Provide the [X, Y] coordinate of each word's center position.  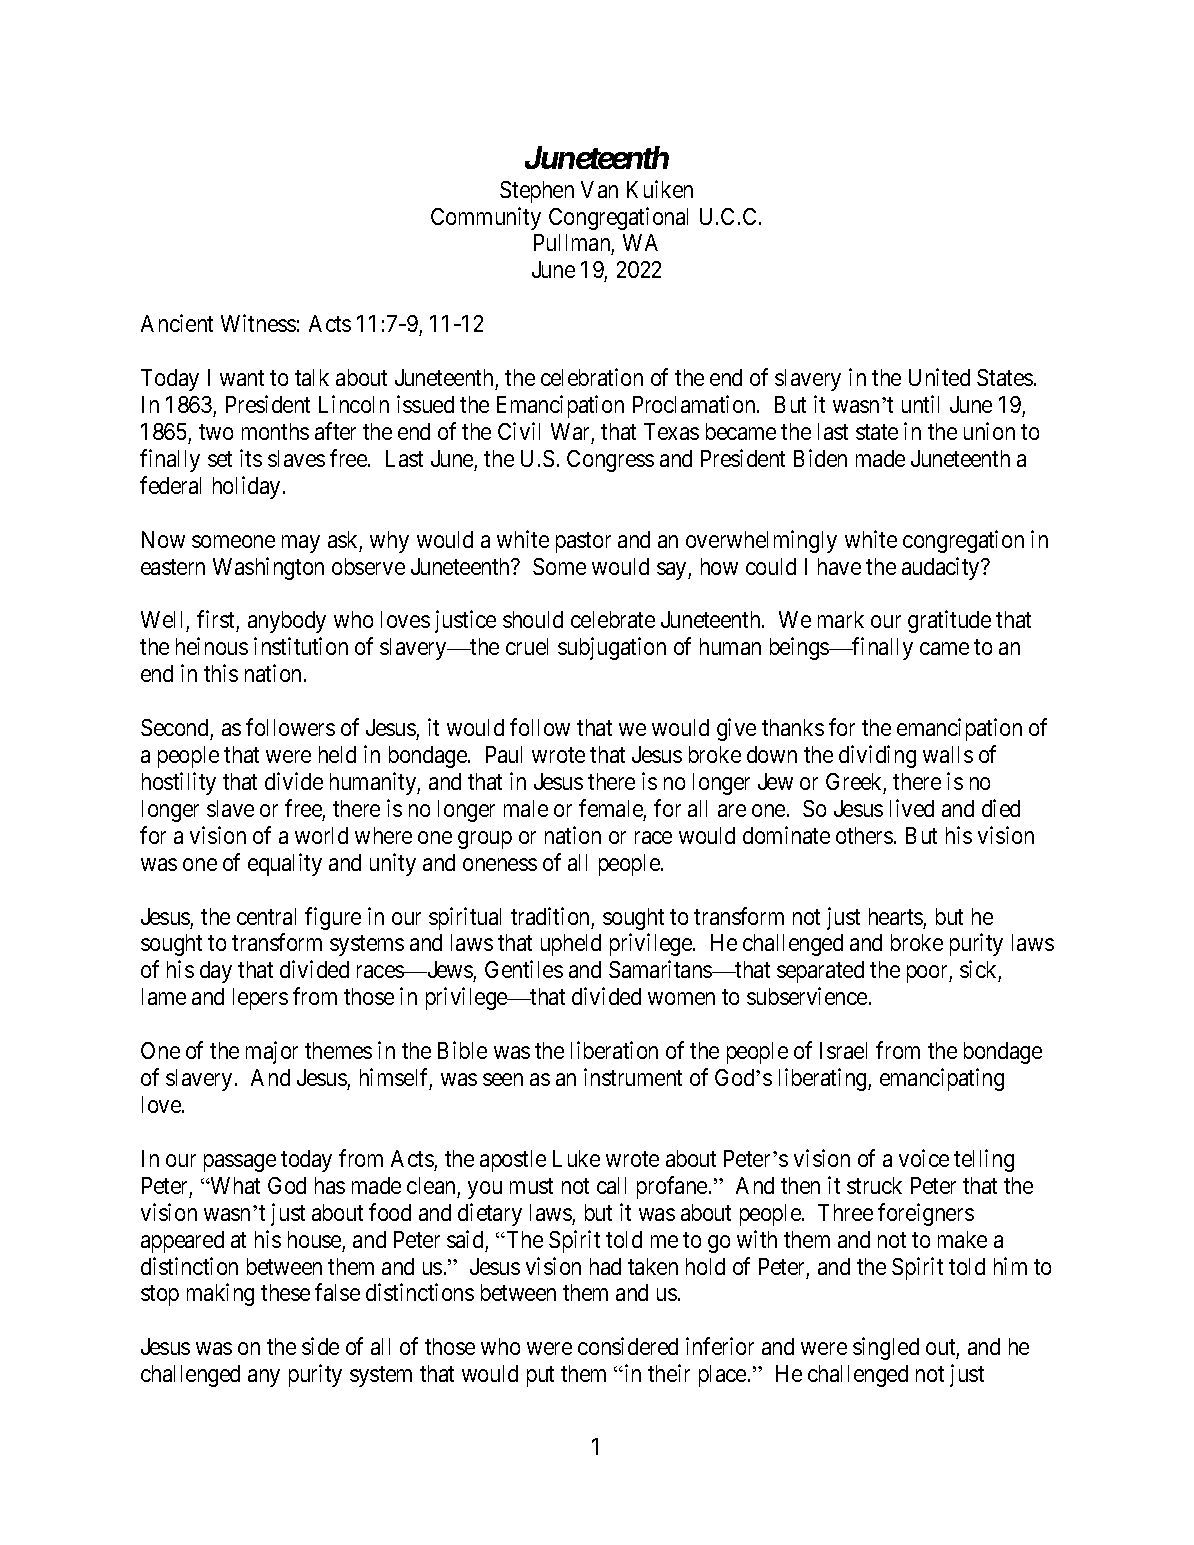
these [285, 1292]
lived [912, 808]
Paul [504, 754]
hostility [179, 783]
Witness [258, 323]
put [540, 1377]
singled [886, 1348]
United [939, 377]
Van [599, 189]
